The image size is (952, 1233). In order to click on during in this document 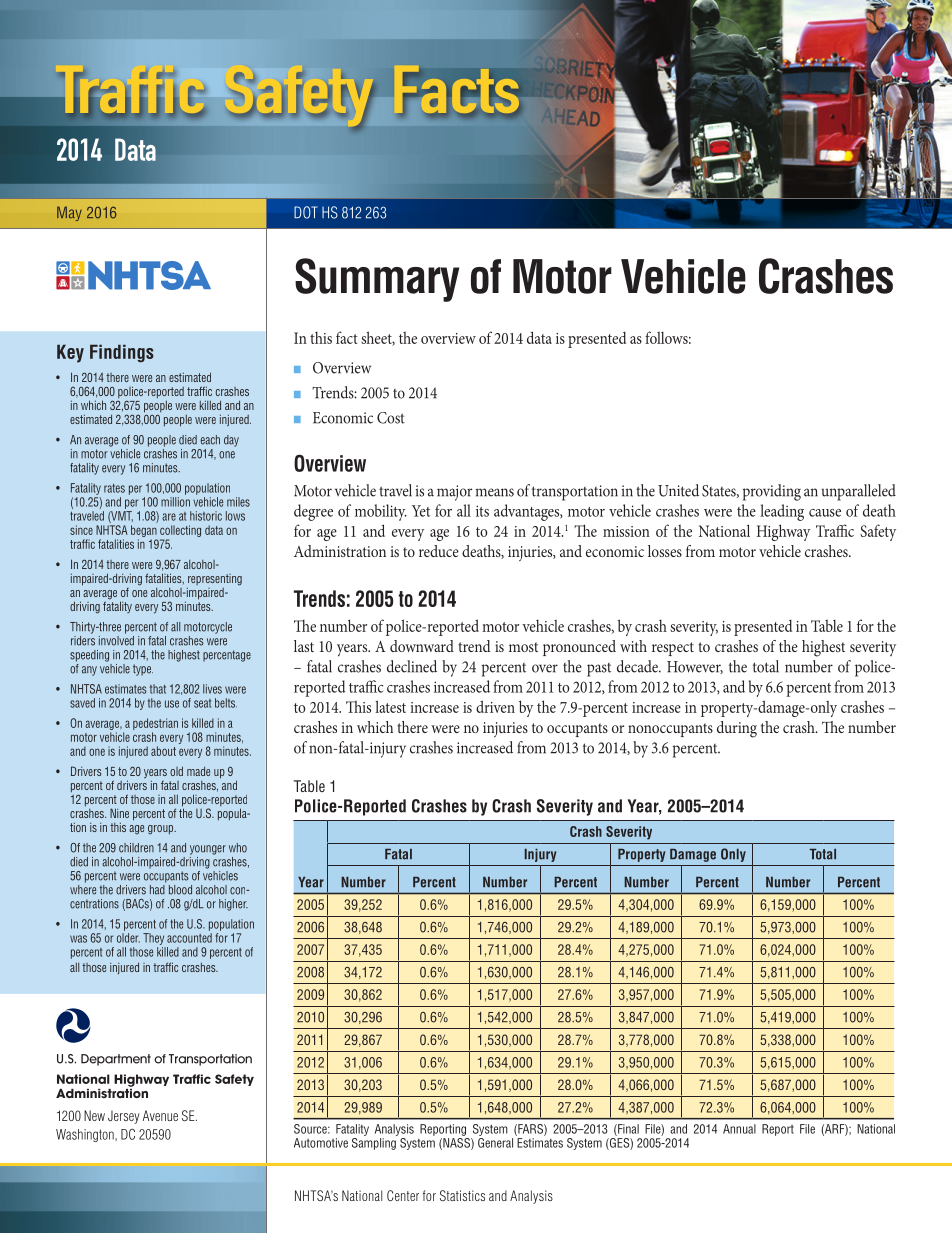, I will do `click(737, 729)`.
